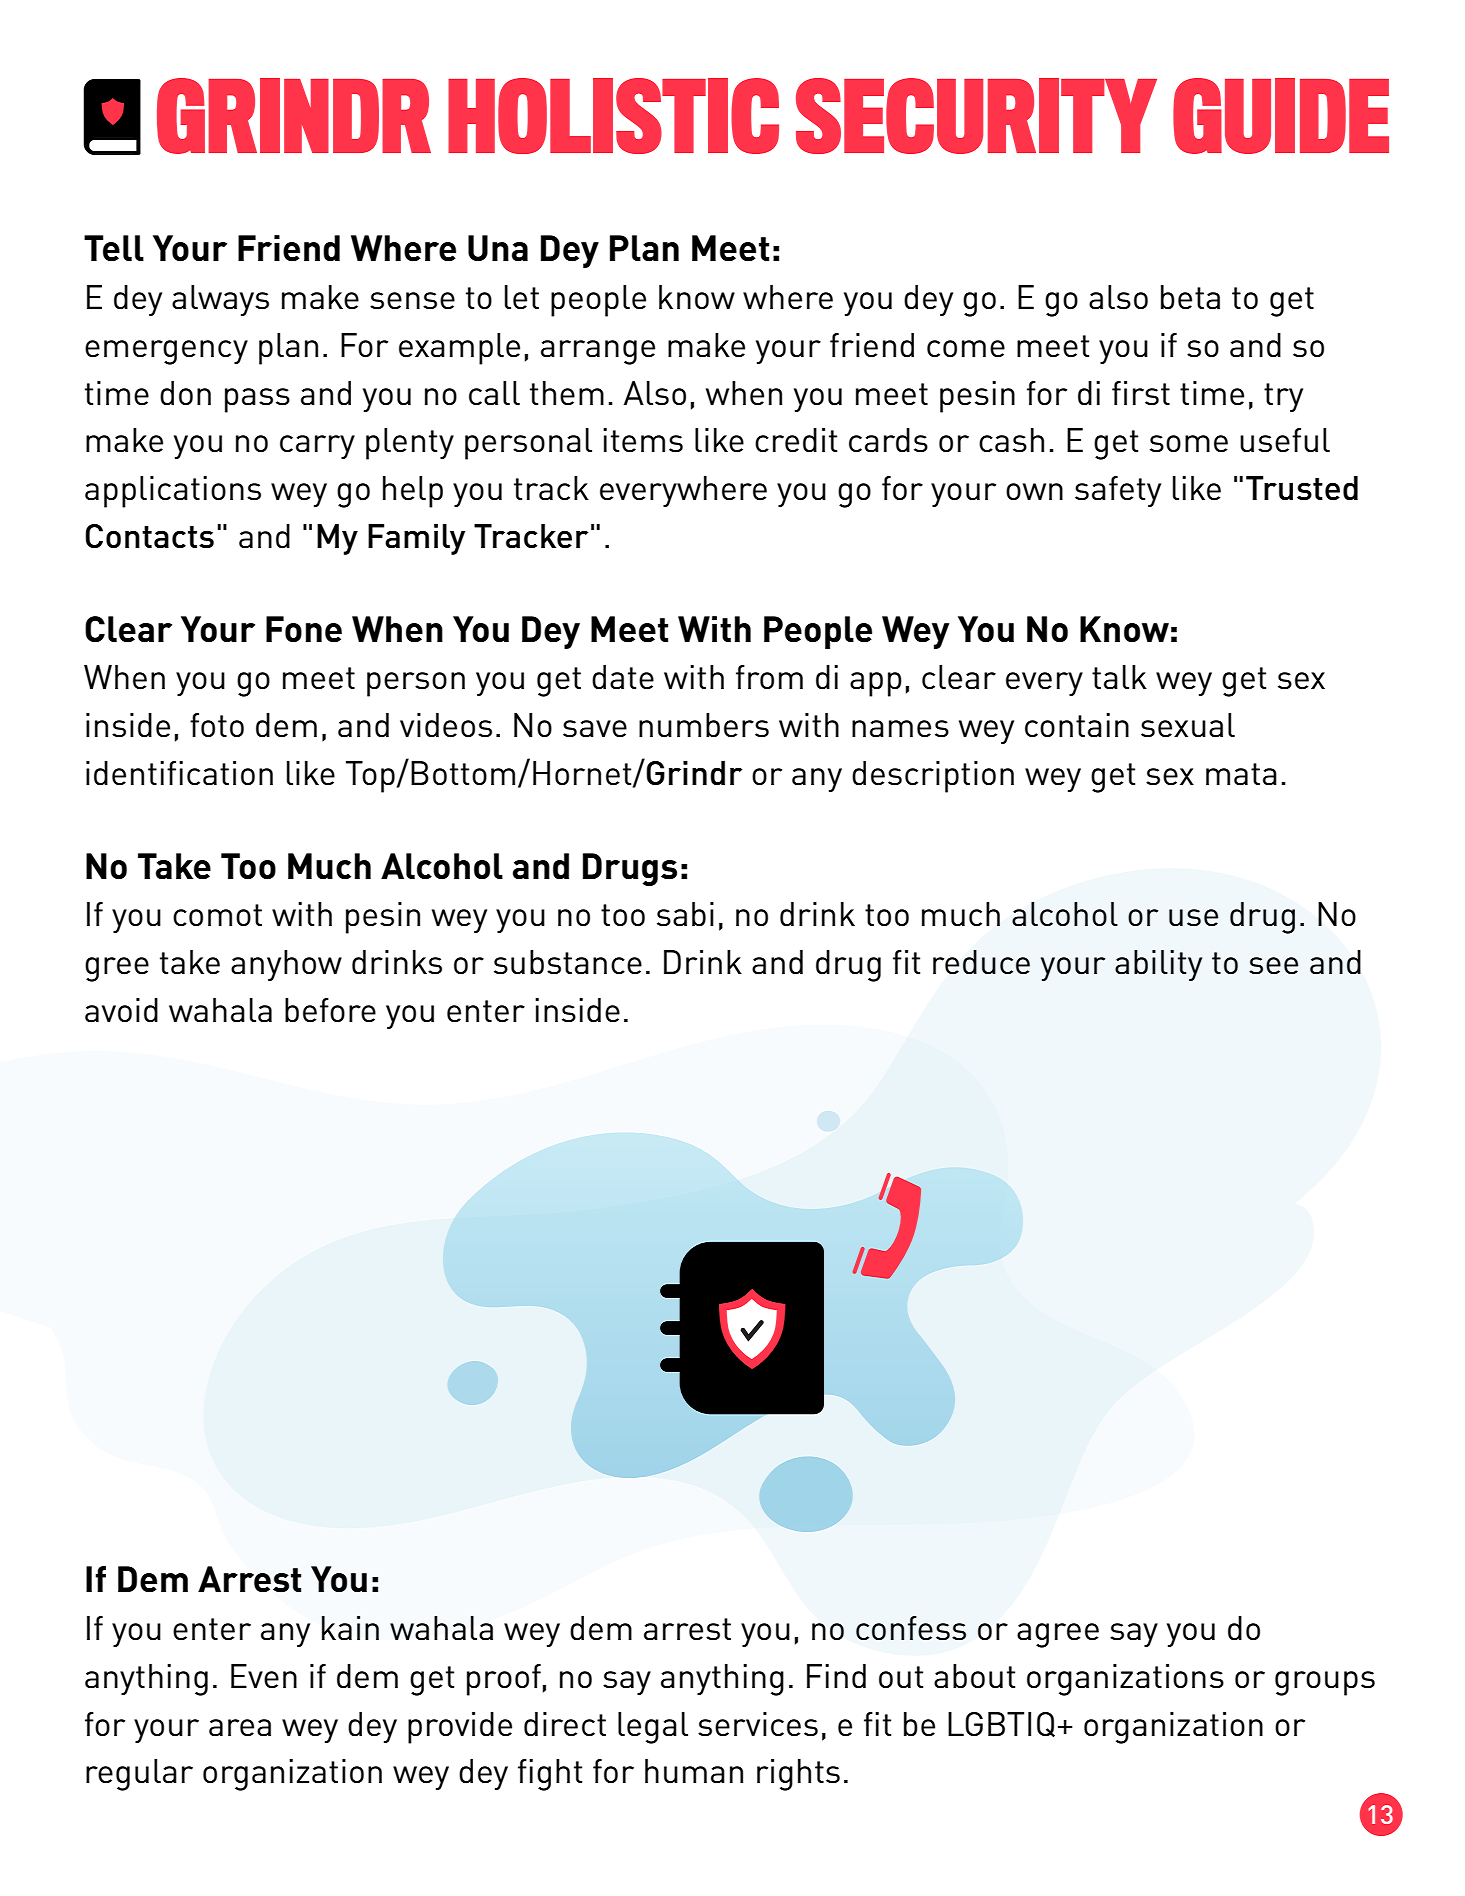 The height and width of the screenshot is (1896, 1465). What do you see at coordinates (758, 1724) in the screenshot?
I see `services` at bounding box center [758, 1724].
